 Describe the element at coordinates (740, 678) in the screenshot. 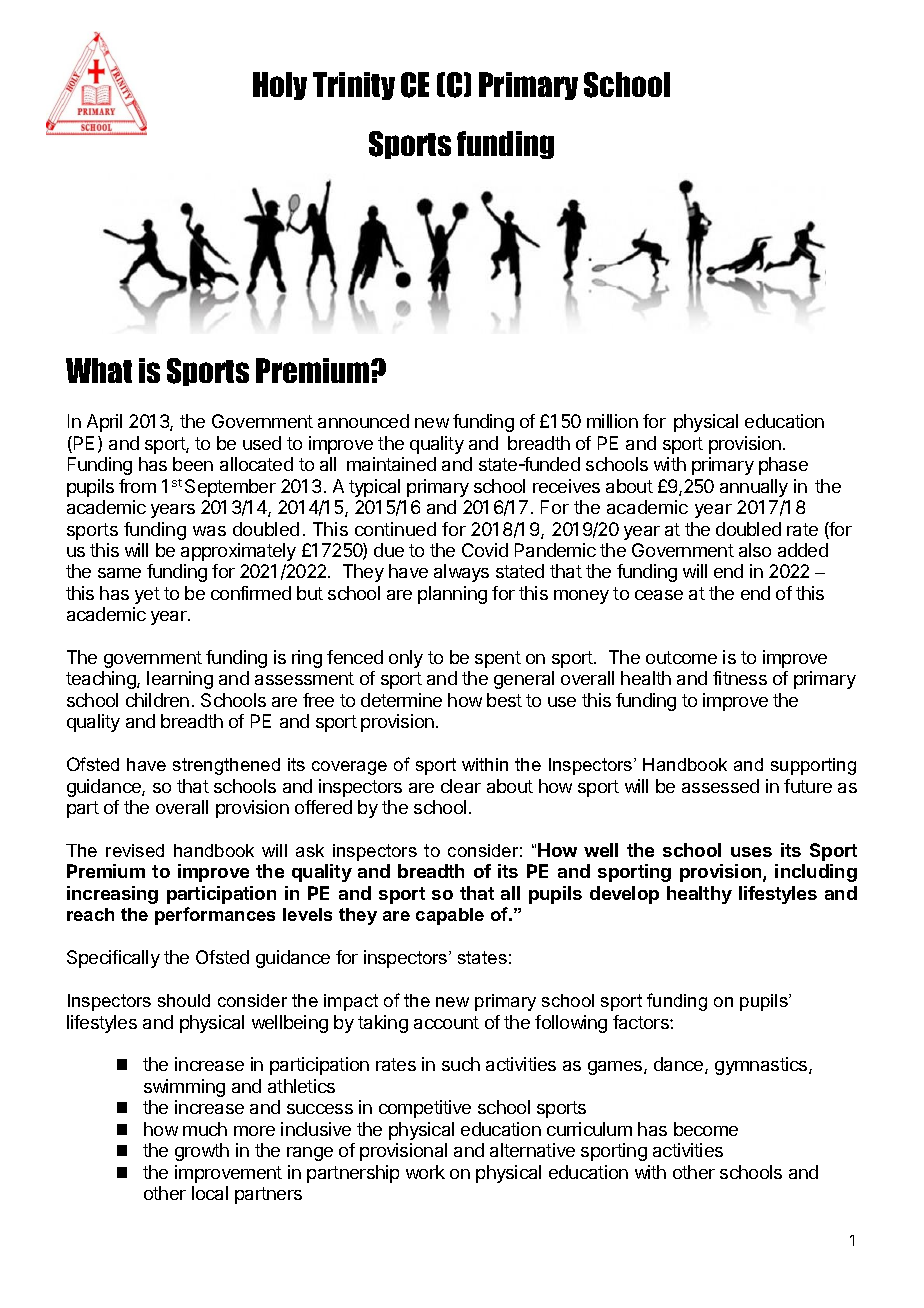

I see `fitness` at that location.
